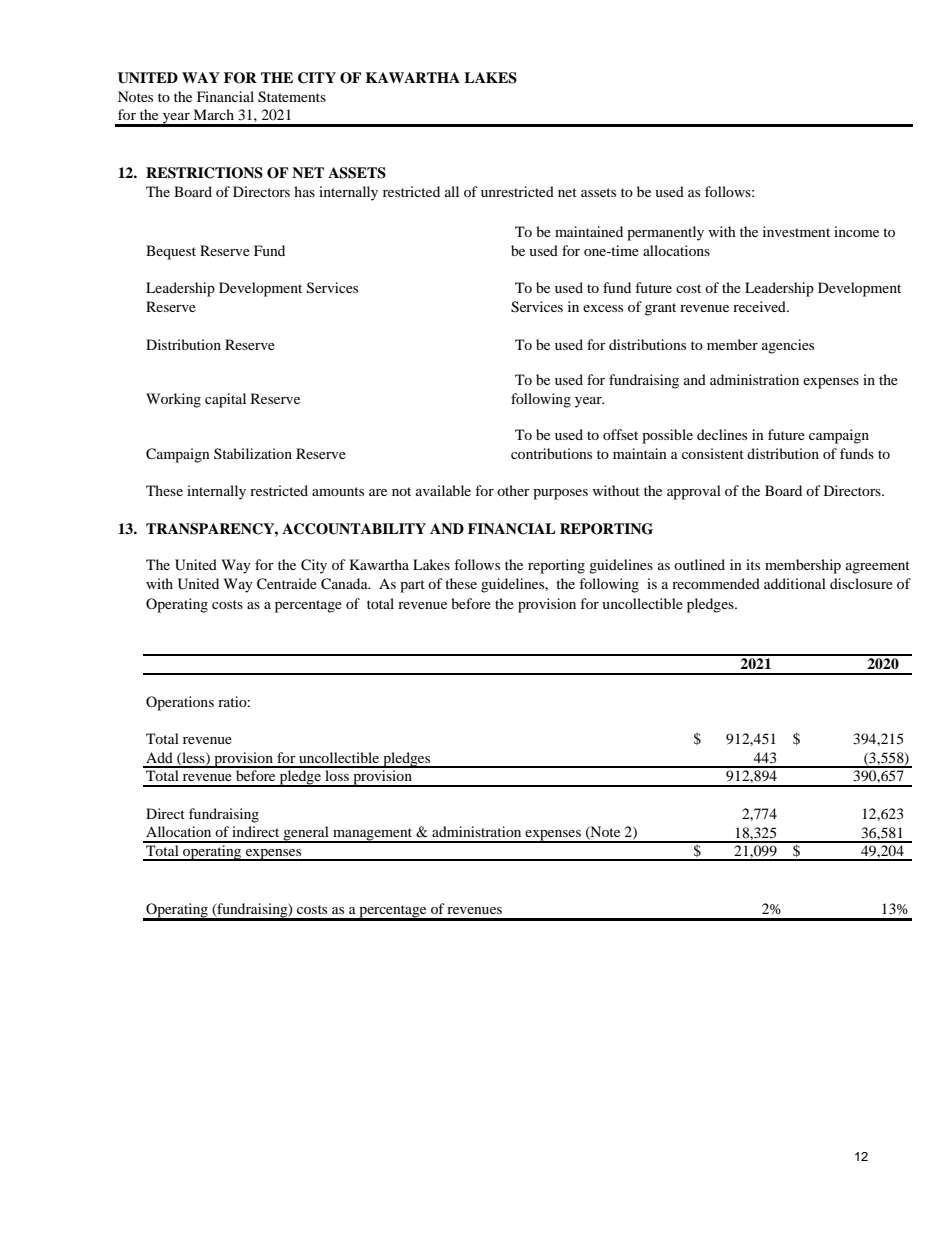  I want to click on Canada, so click(345, 584).
